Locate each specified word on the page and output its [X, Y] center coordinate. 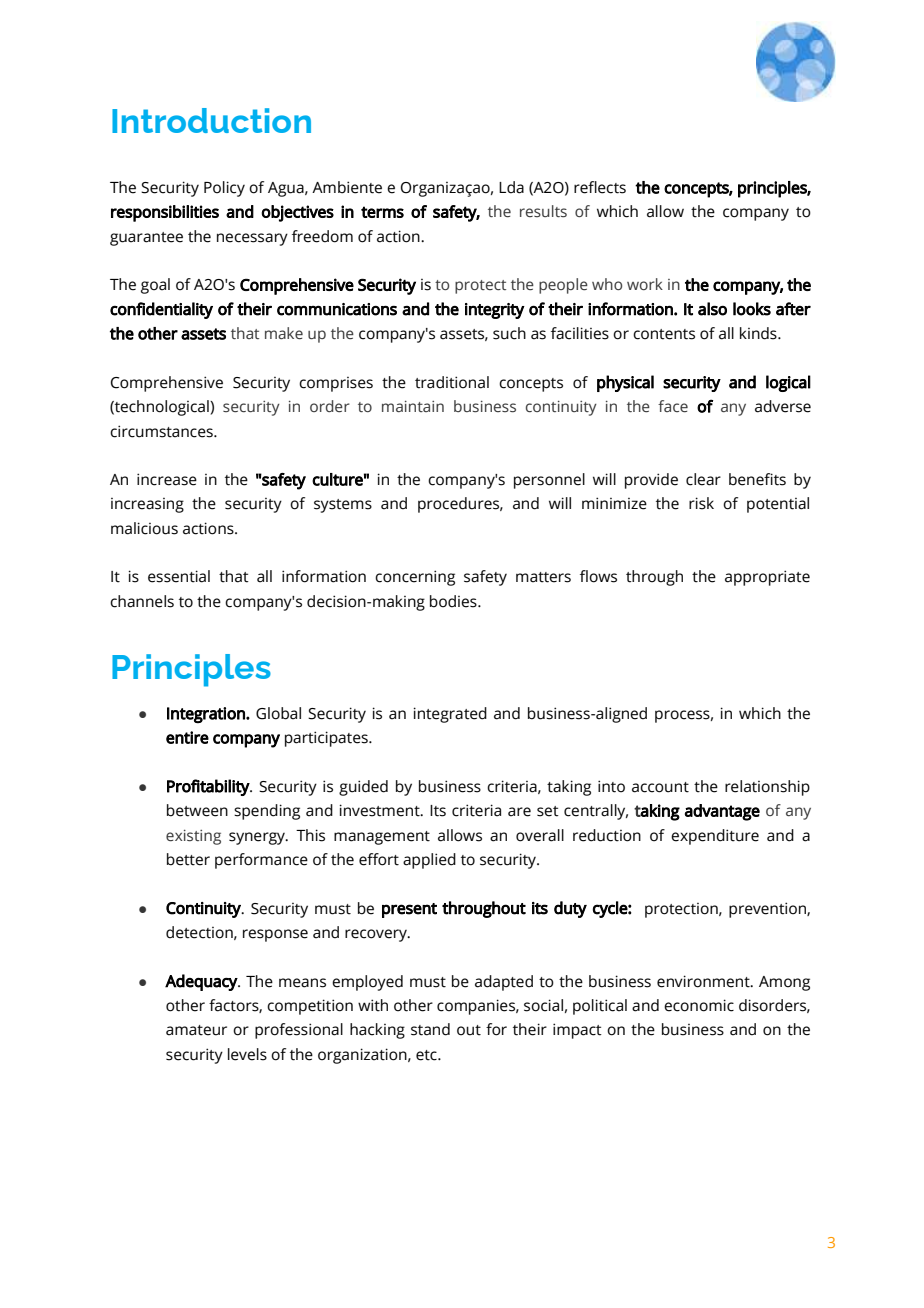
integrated [450, 715]
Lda [511, 187]
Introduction [211, 120]
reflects [600, 187]
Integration [207, 715]
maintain [413, 406]
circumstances [162, 431]
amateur [196, 1030]
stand [430, 1029]
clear [703, 479]
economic [699, 1005]
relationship [767, 788]
